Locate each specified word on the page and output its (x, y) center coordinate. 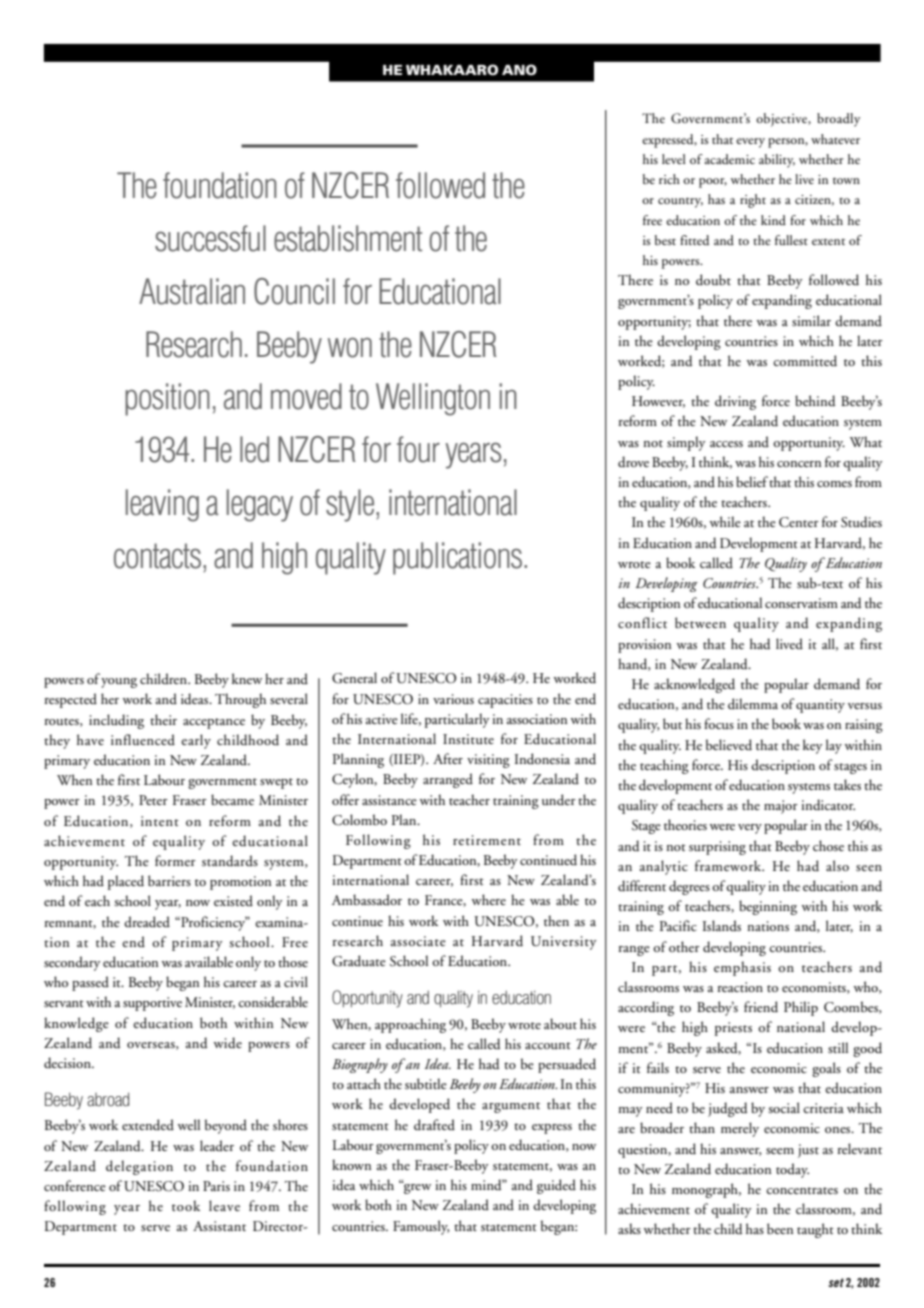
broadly (838, 120)
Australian (192, 291)
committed (805, 361)
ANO (519, 70)
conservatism (801, 603)
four (418, 449)
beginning (768, 907)
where (488, 899)
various (453, 699)
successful (210, 238)
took (186, 1205)
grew (416, 1187)
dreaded (147, 922)
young (119, 683)
